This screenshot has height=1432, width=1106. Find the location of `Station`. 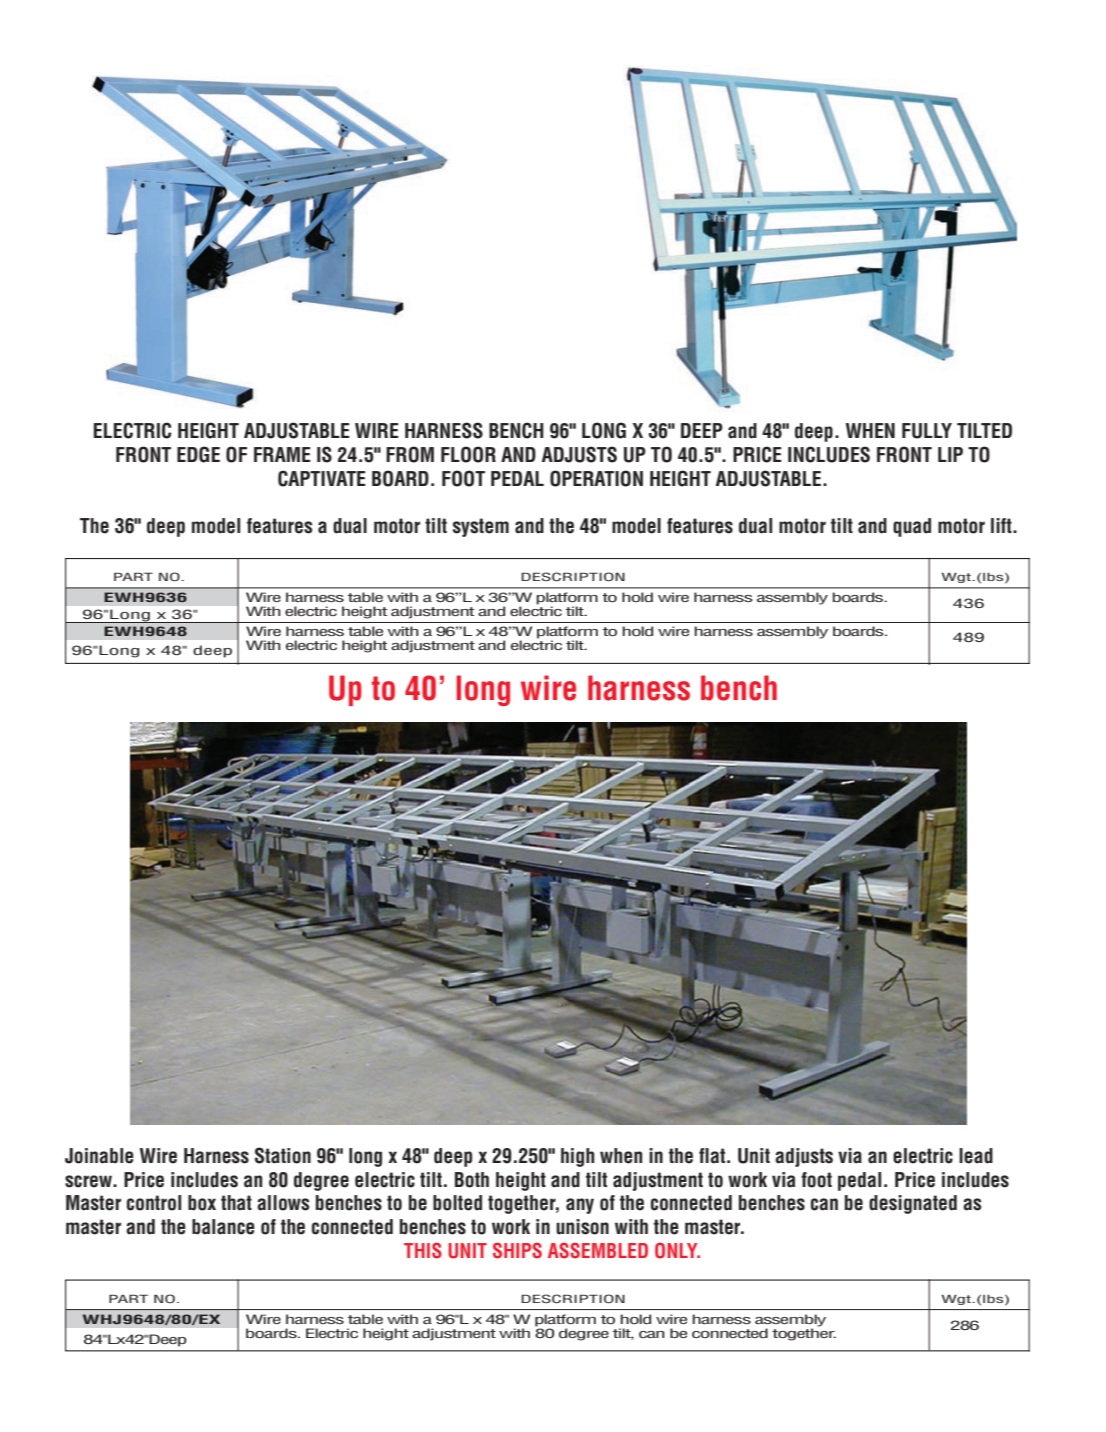

Station is located at coordinates (283, 1155).
